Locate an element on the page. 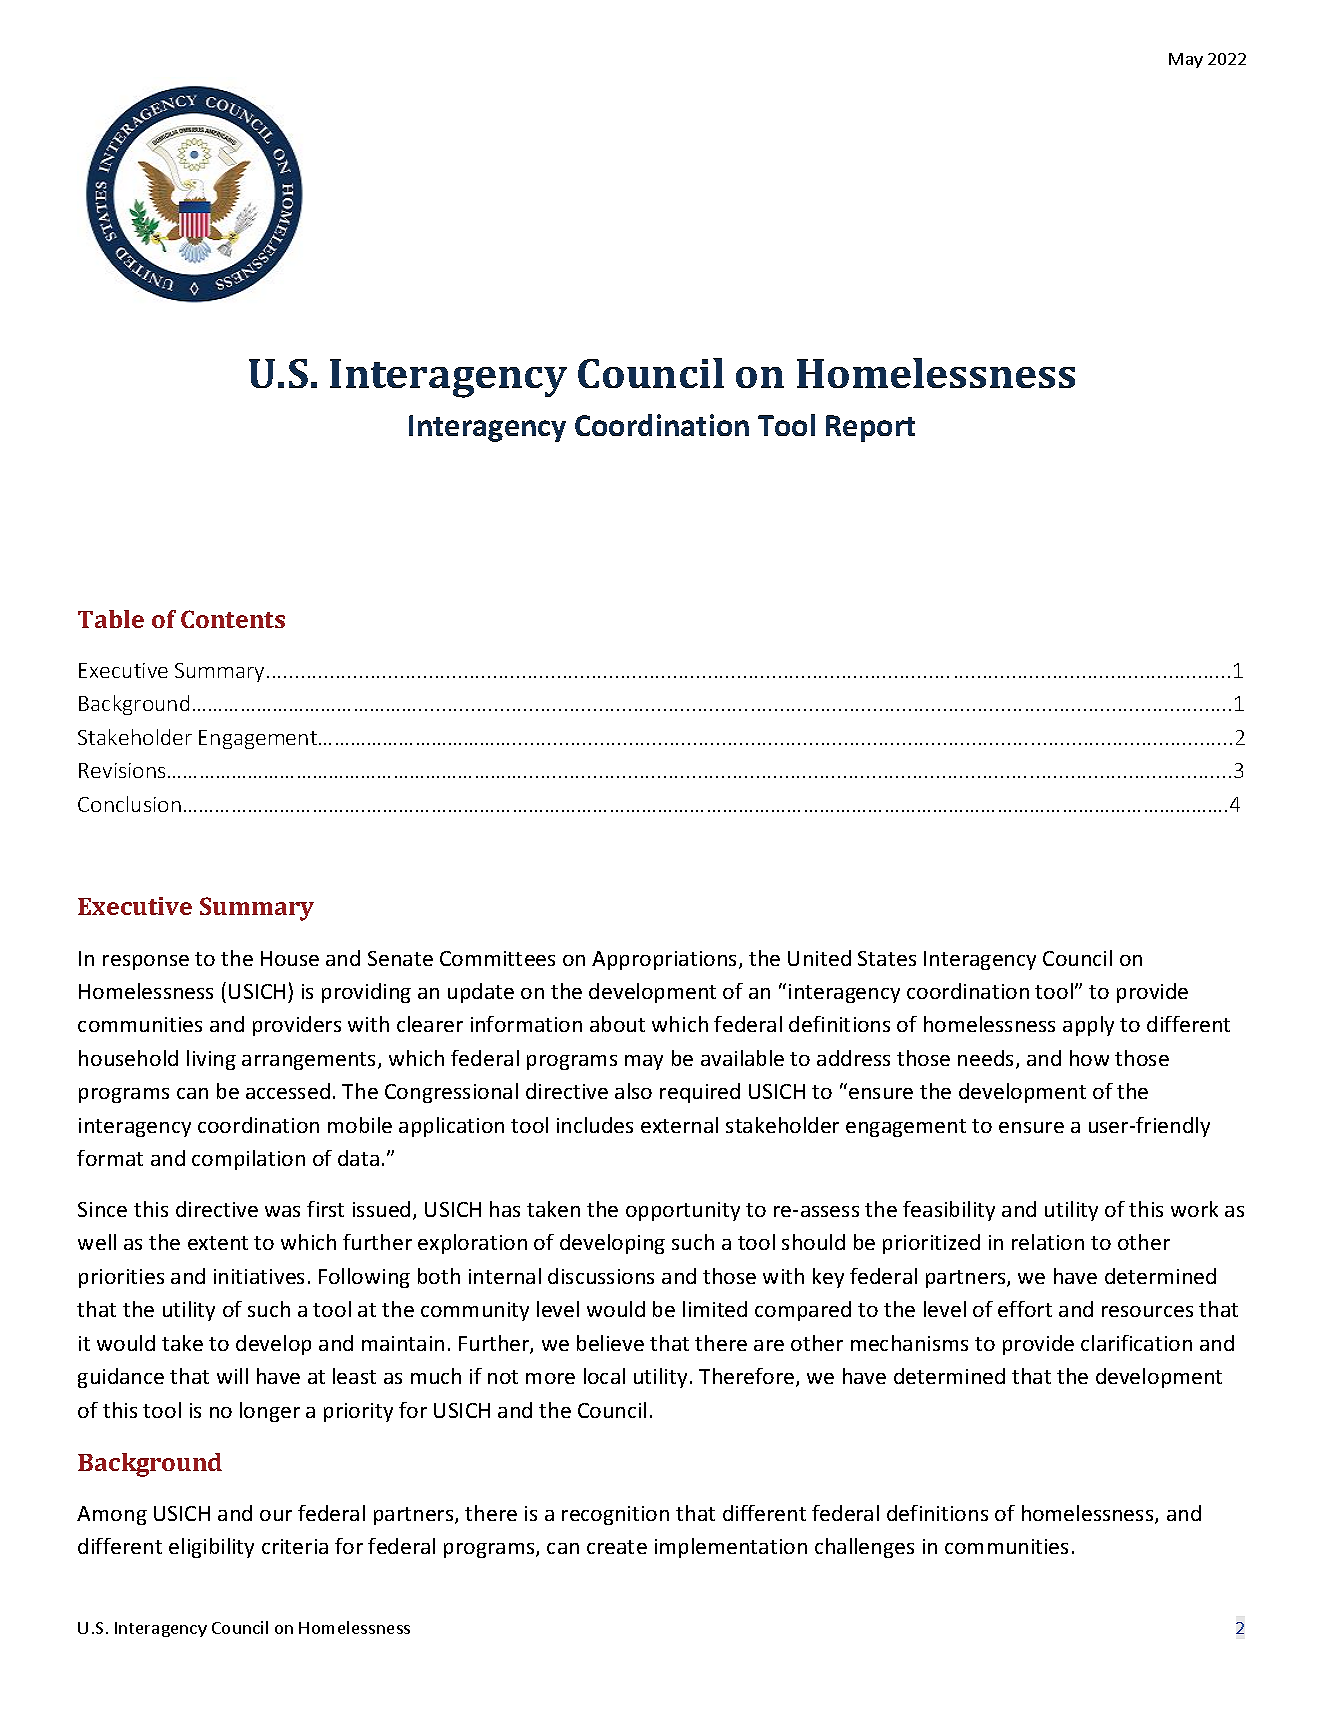  States is located at coordinates (887, 958).
